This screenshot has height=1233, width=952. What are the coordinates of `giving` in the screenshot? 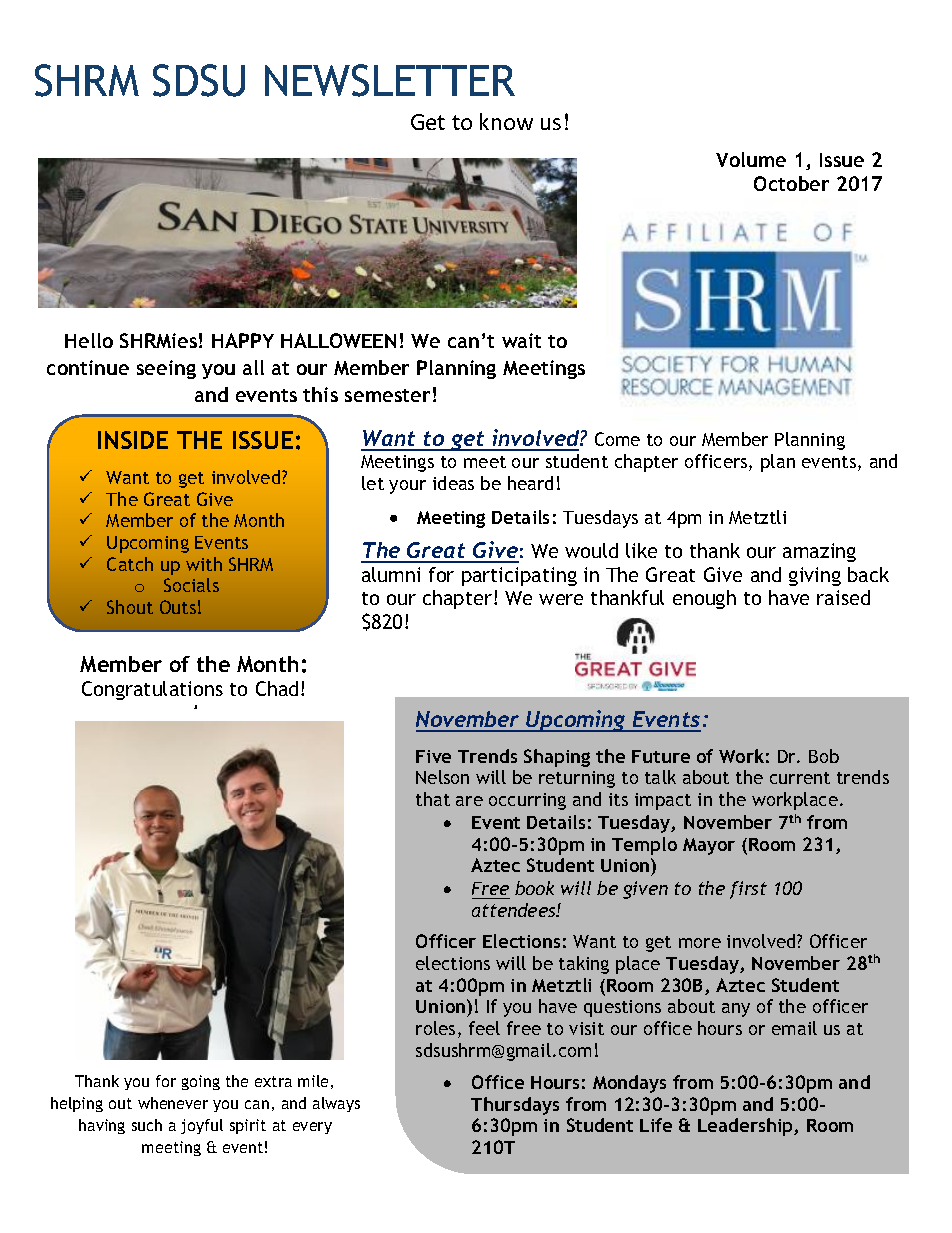 It's located at (815, 576).
